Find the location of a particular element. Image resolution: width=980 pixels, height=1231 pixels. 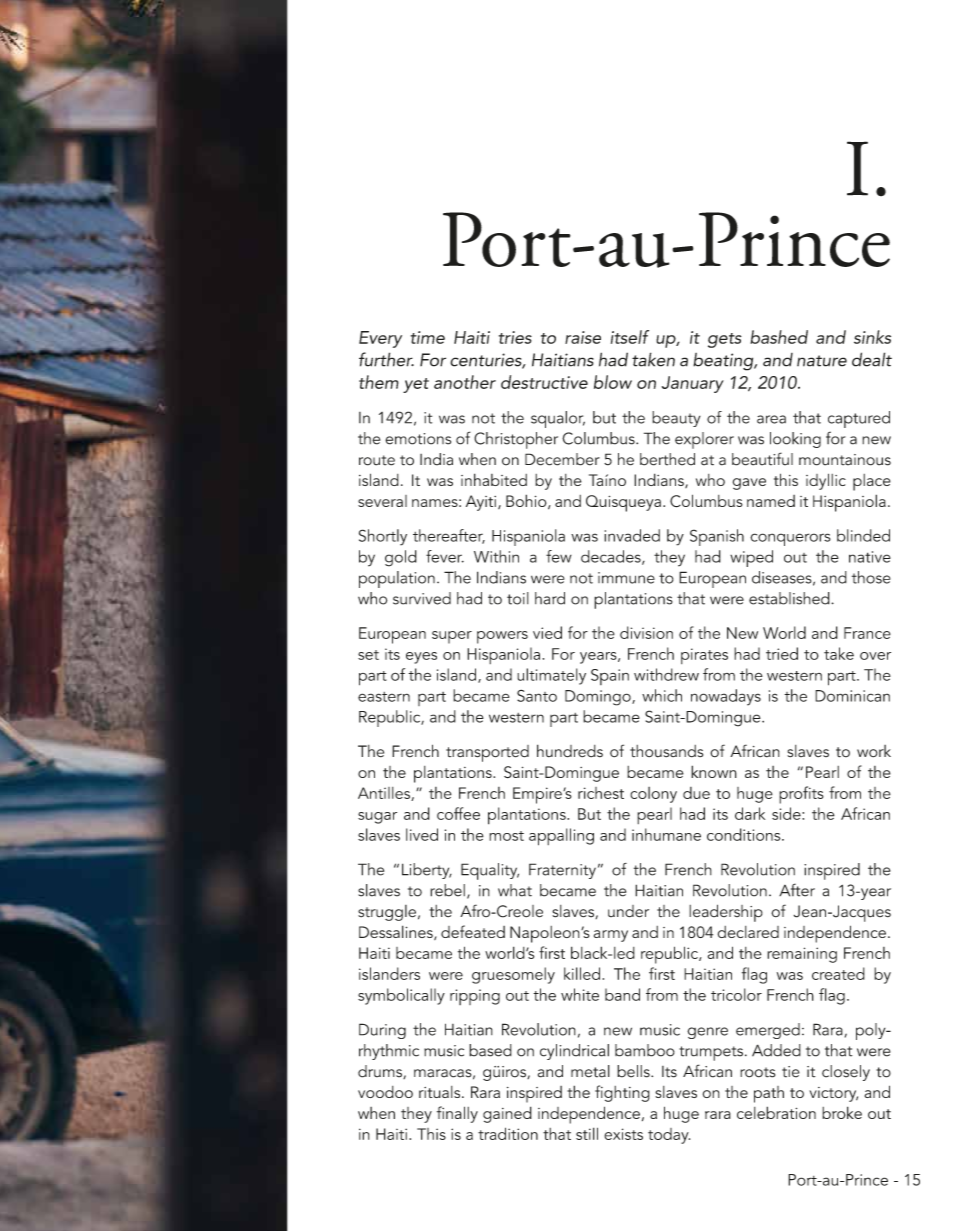

nature is located at coordinates (822, 361).
